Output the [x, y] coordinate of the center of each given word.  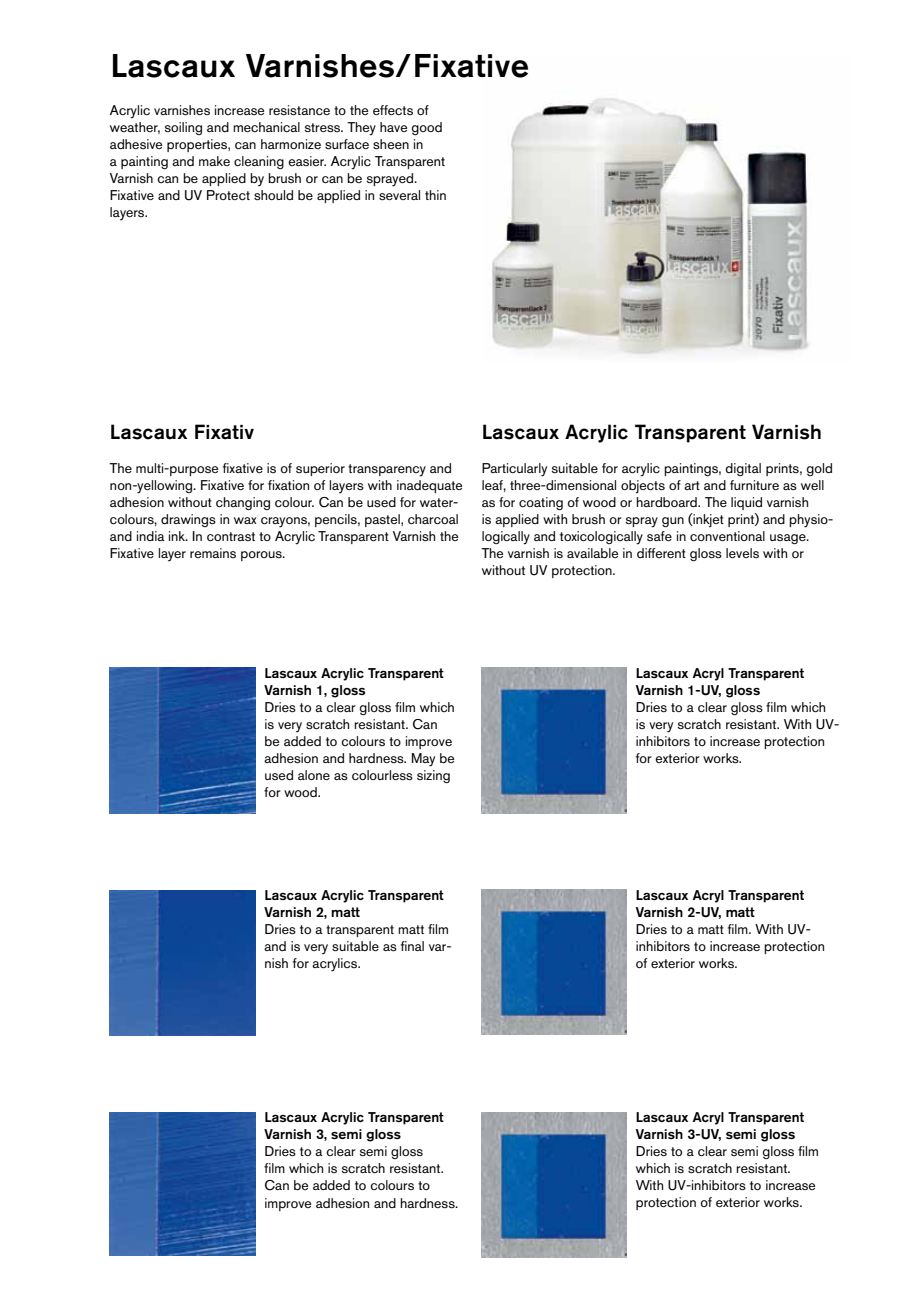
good [427, 128]
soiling [183, 128]
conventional [727, 536]
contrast [231, 537]
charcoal [433, 519]
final [412, 946]
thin [435, 195]
